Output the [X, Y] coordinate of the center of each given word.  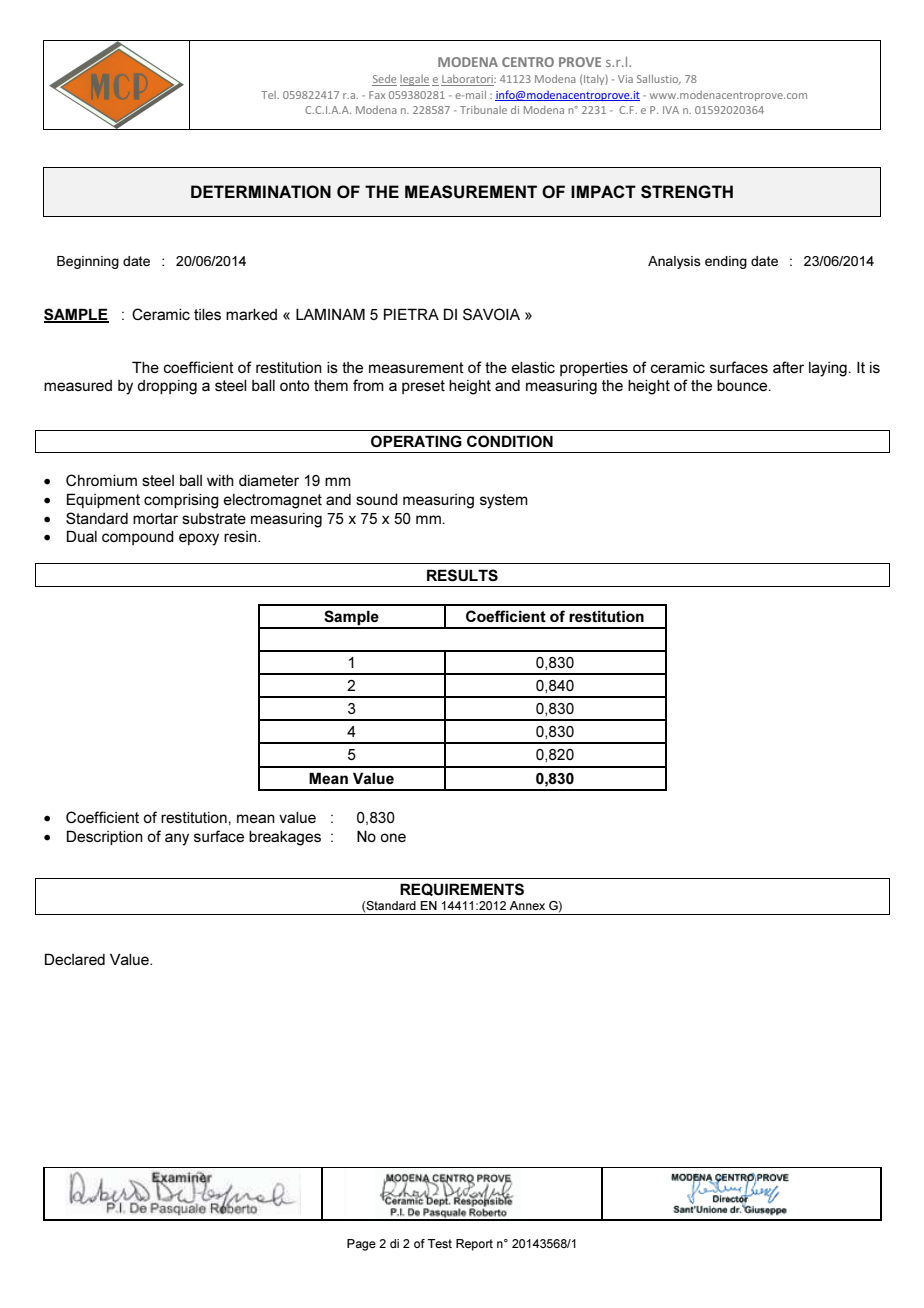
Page [361, 1245]
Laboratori [468, 80]
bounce [743, 385]
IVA [671, 110]
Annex [527, 905]
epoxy [199, 539]
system [504, 501]
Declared [75, 959]
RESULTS [462, 575]
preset [423, 387]
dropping [167, 387]
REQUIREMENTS [462, 889]
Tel [269, 95]
